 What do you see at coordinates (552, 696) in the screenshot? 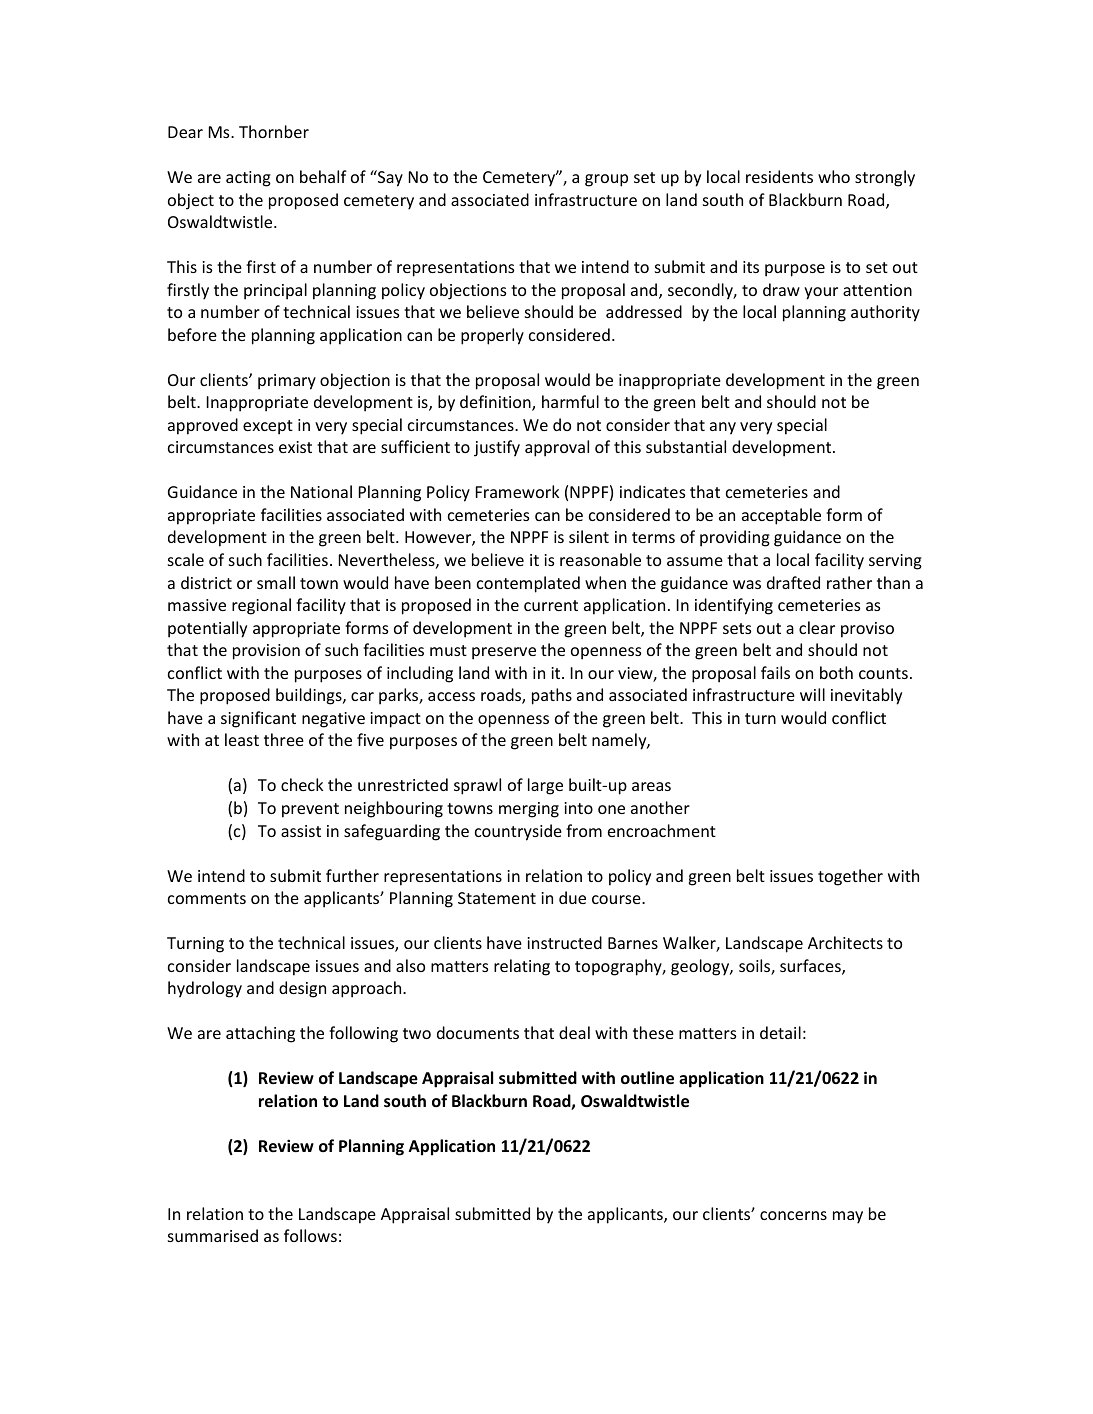
I see `paths` at bounding box center [552, 696].
